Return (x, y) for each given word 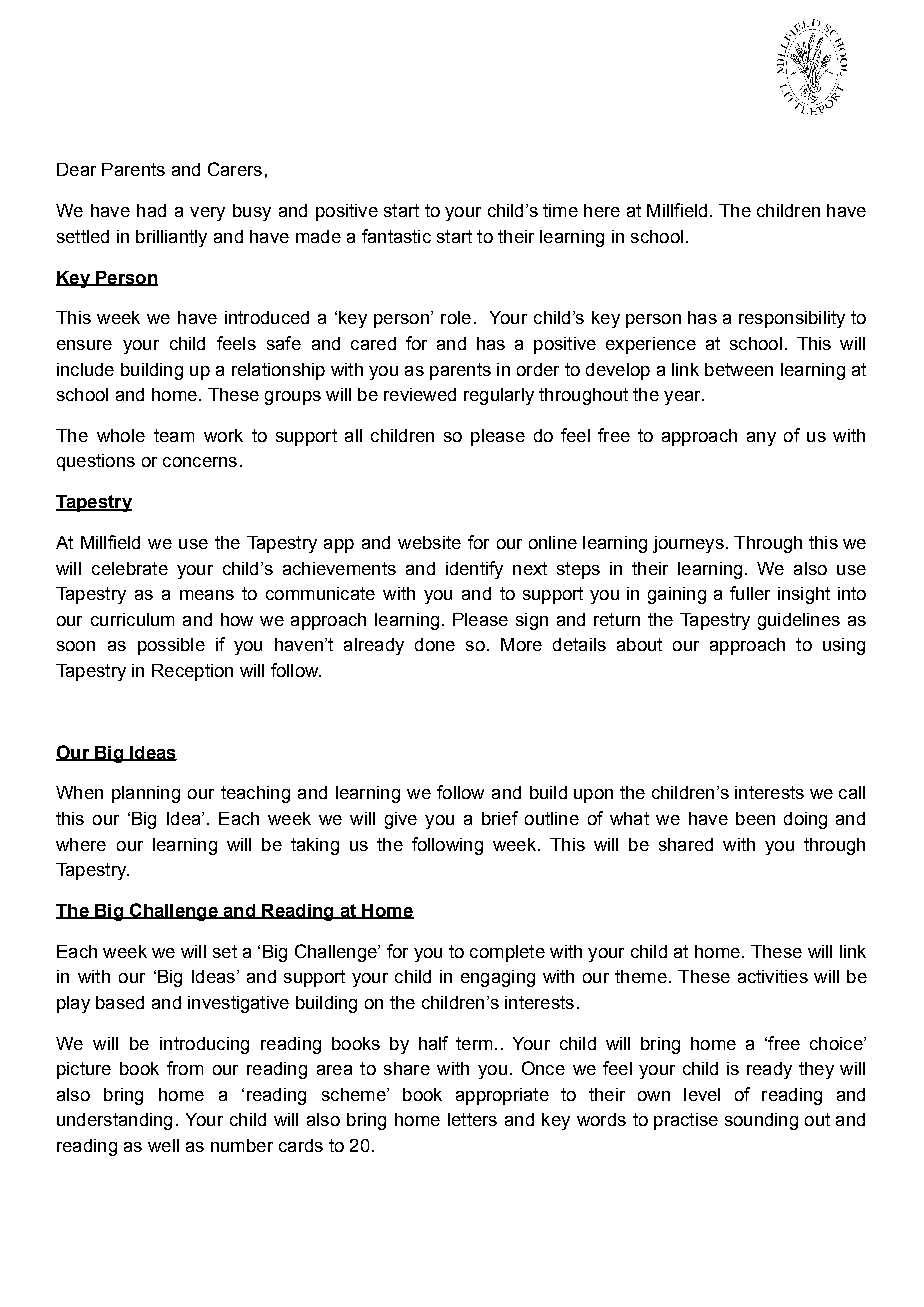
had (151, 210)
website (429, 542)
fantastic (396, 236)
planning (146, 794)
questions (96, 462)
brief (500, 818)
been (755, 818)
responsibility (792, 319)
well (163, 1145)
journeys (688, 544)
